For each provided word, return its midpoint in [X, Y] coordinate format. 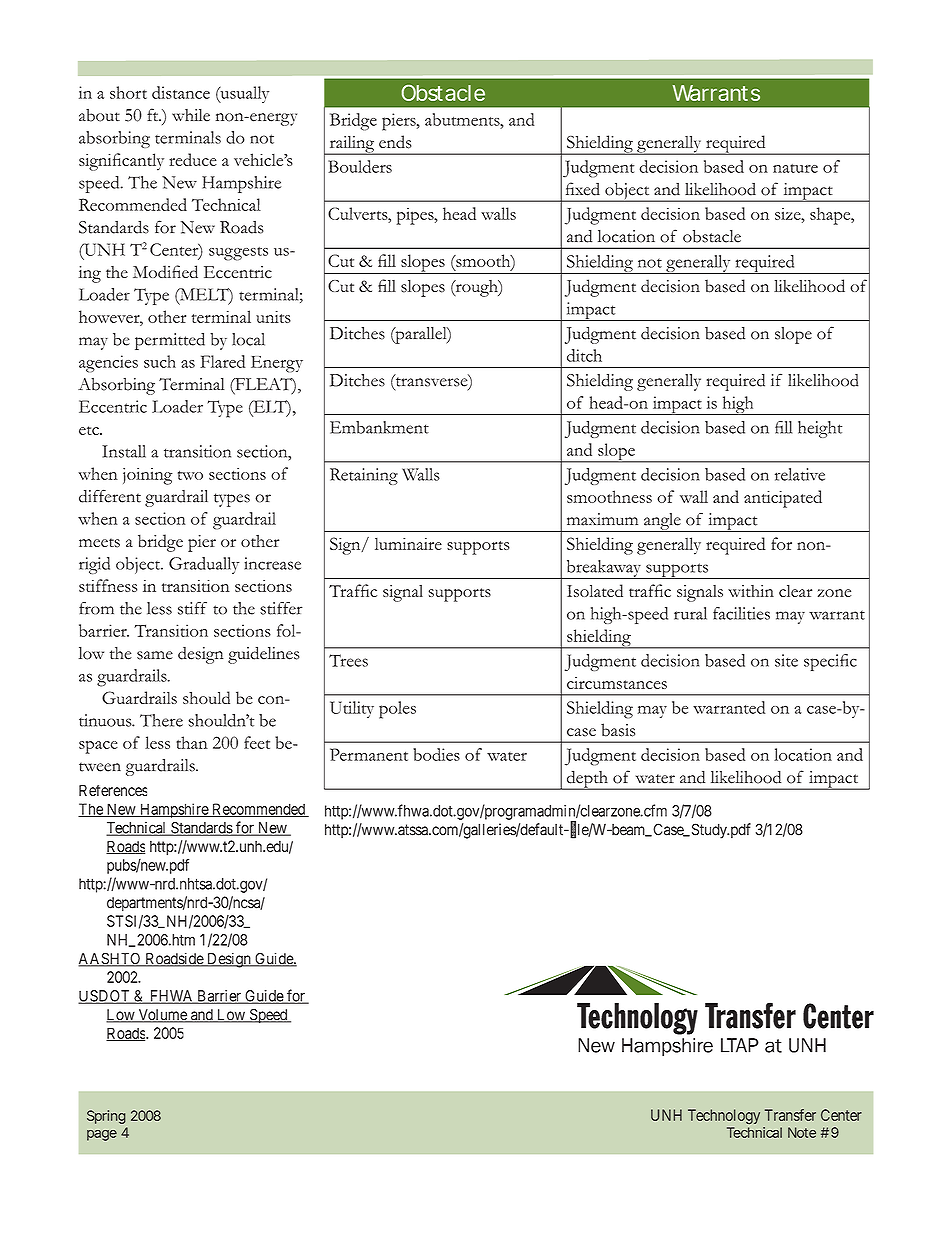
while [191, 115]
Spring [106, 1117]
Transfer [790, 1115]
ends [395, 142]
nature [795, 168]
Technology [724, 1116]
